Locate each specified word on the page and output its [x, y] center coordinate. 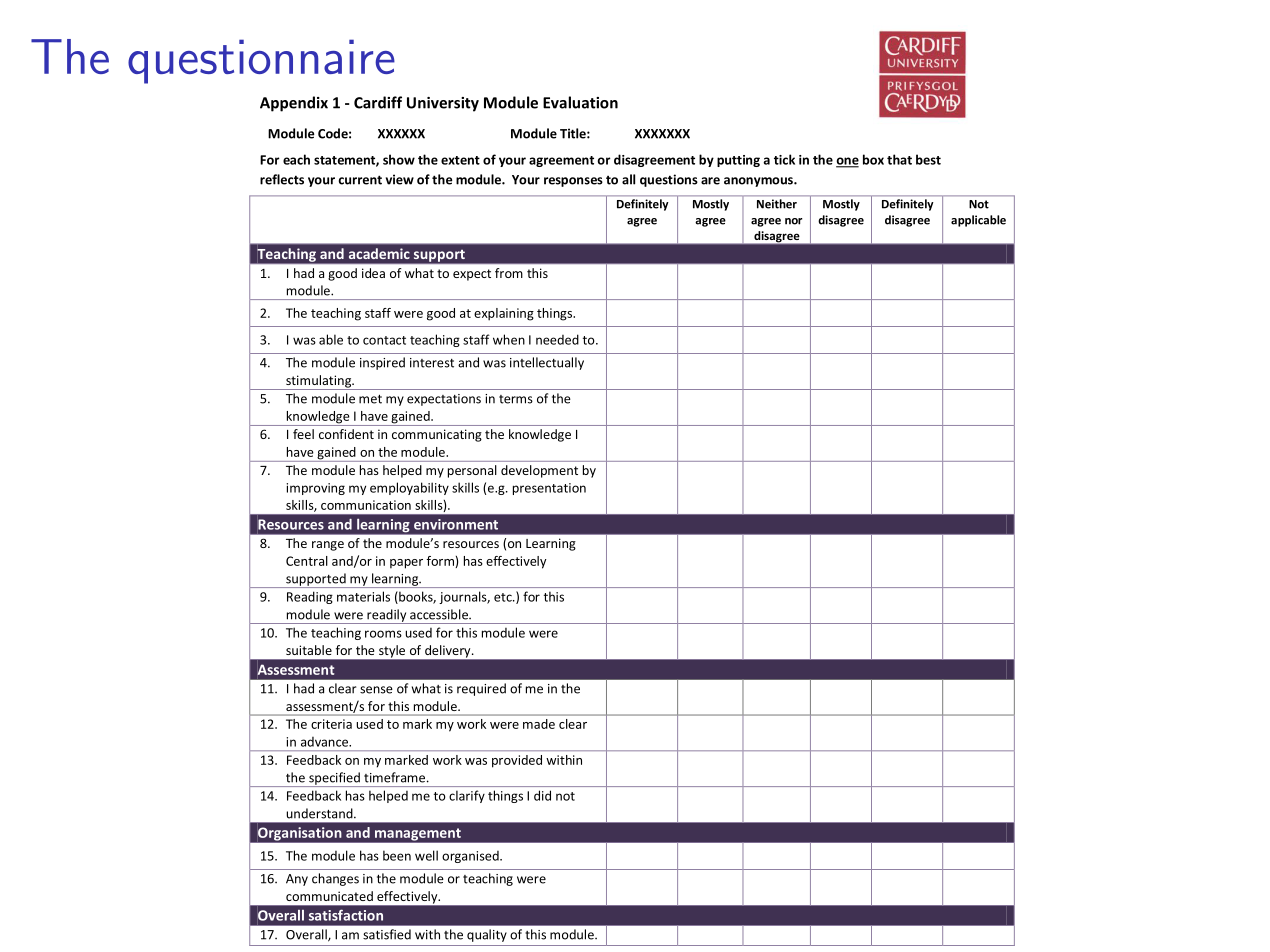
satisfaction [346, 915]
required [481, 689]
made [539, 724]
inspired [382, 363]
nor [793, 221]
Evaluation [580, 102]
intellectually [547, 363]
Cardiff [378, 102]
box [873, 159]
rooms [383, 634]
